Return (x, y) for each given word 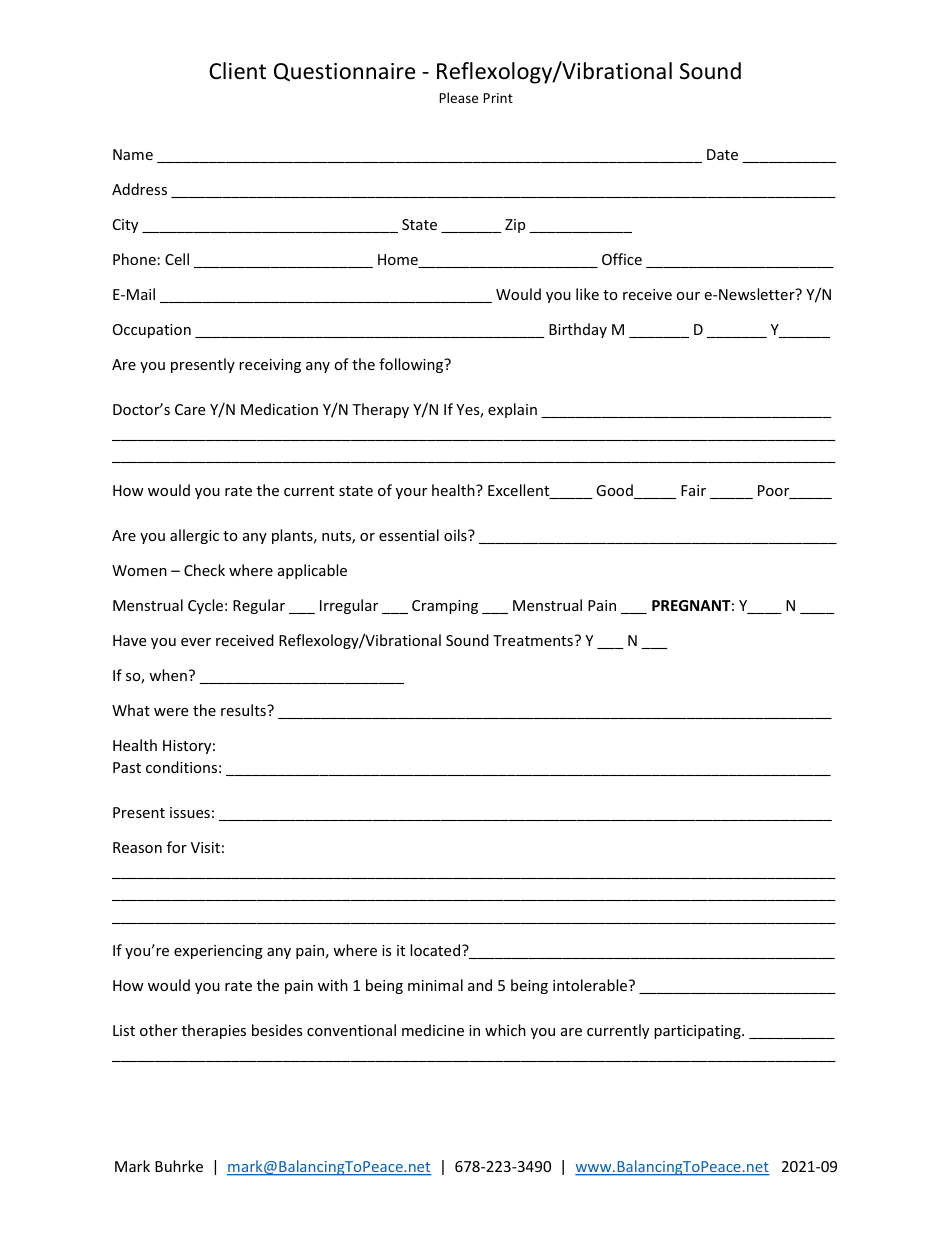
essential (409, 535)
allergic (194, 536)
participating (698, 1032)
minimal (435, 985)
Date (722, 154)
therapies (214, 1031)
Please (459, 97)
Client (237, 71)
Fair (693, 490)
